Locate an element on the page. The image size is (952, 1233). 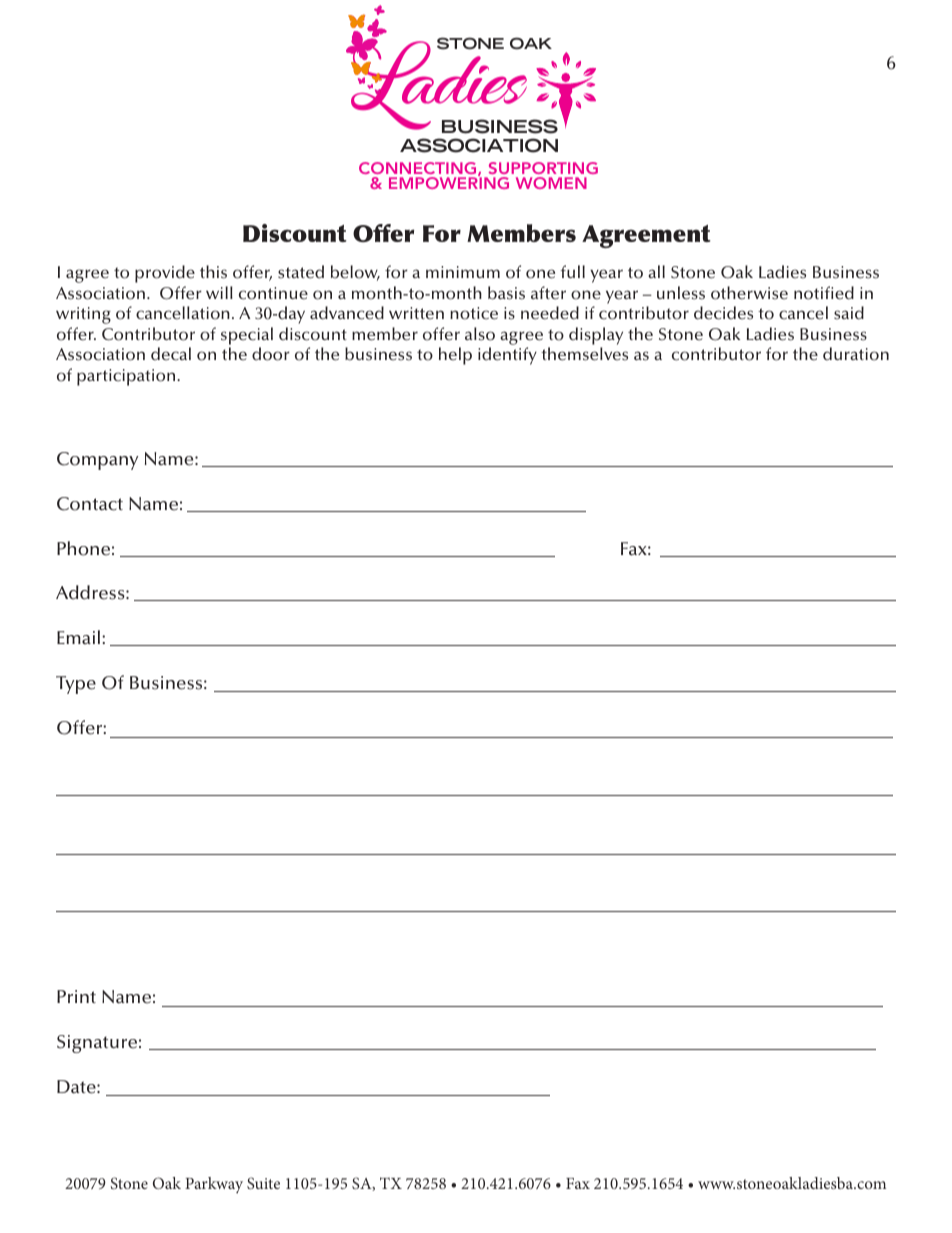
otherwise is located at coordinates (749, 293).
